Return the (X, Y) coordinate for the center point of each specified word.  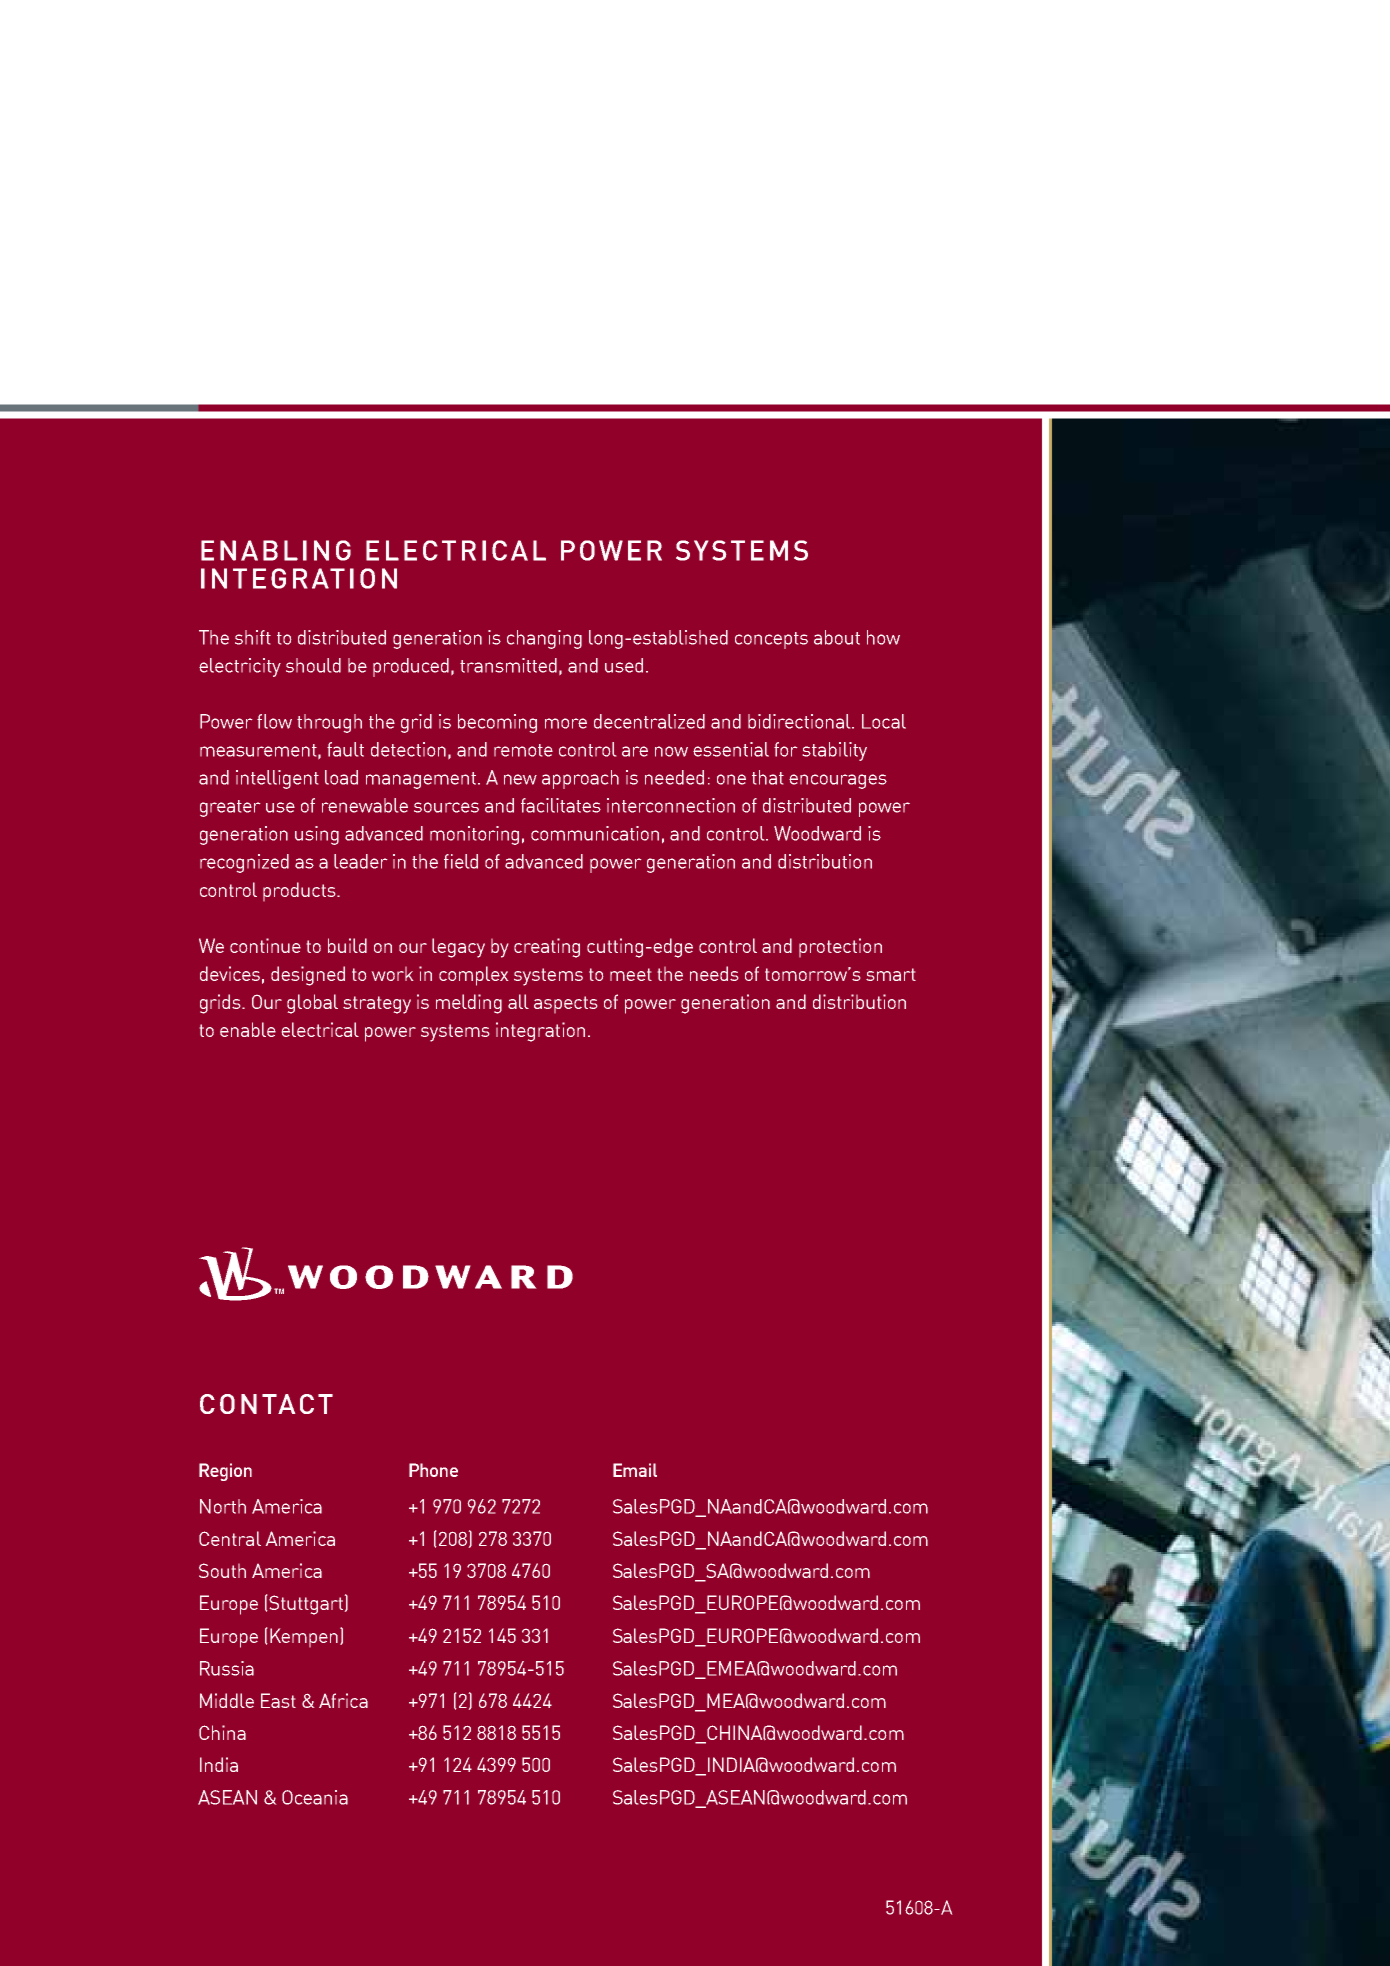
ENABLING (276, 550)
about (837, 637)
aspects (566, 1005)
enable (248, 1029)
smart (891, 974)
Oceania (315, 1797)
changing (544, 639)
